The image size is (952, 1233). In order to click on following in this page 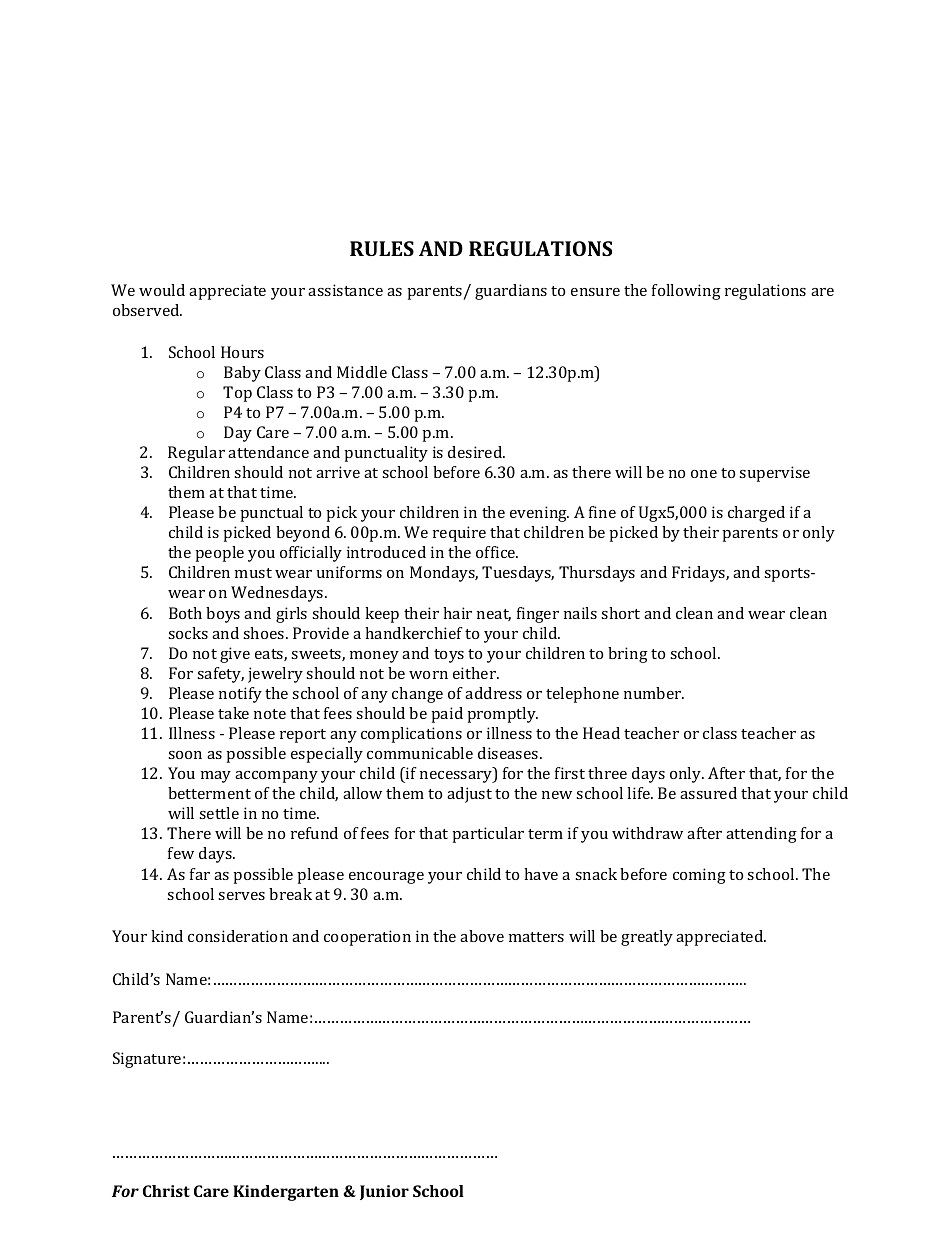, I will do `click(686, 292)`.
